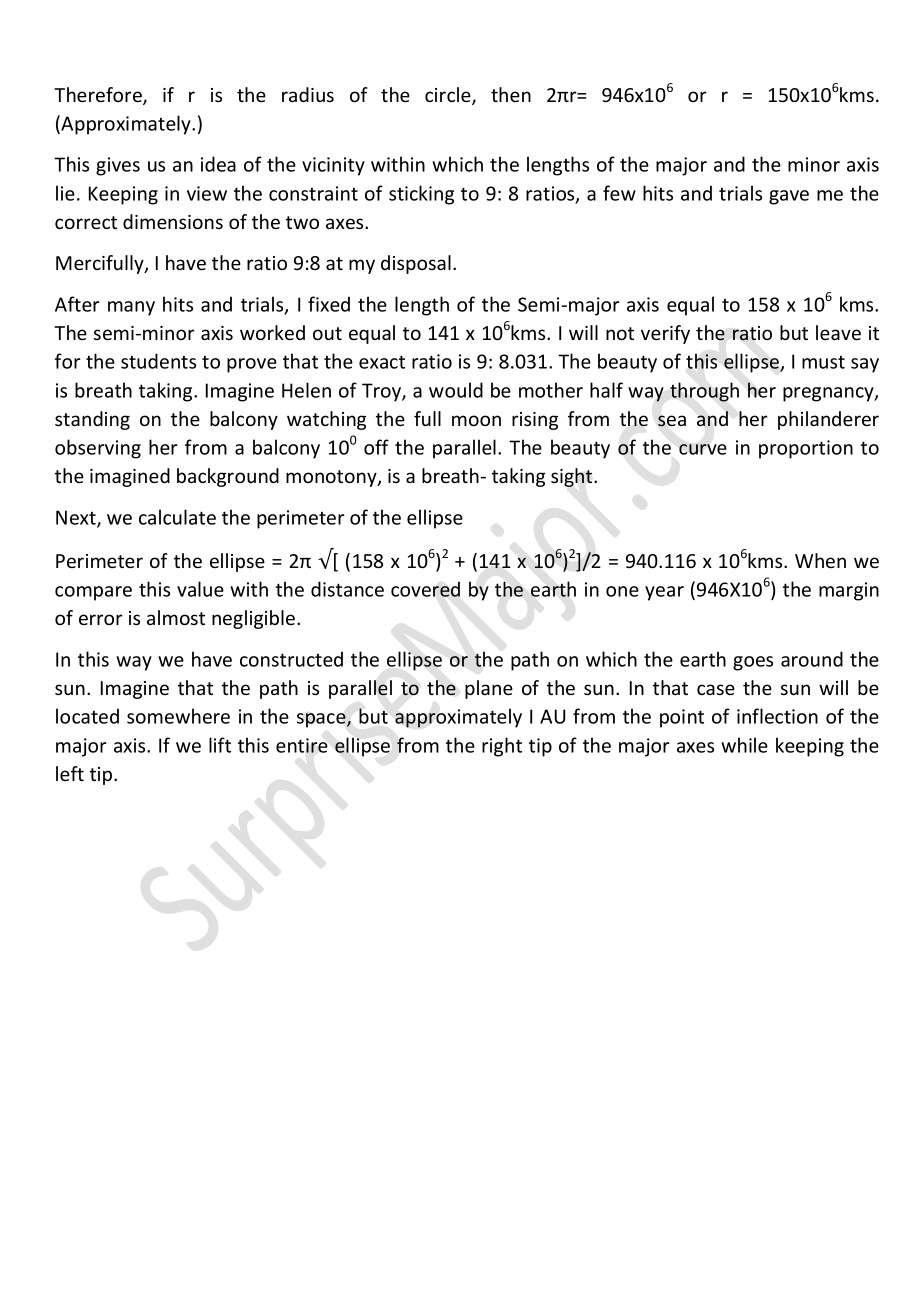 Image resolution: width=924 pixels, height=1308 pixels. I want to click on gave, so click(789, 197).
